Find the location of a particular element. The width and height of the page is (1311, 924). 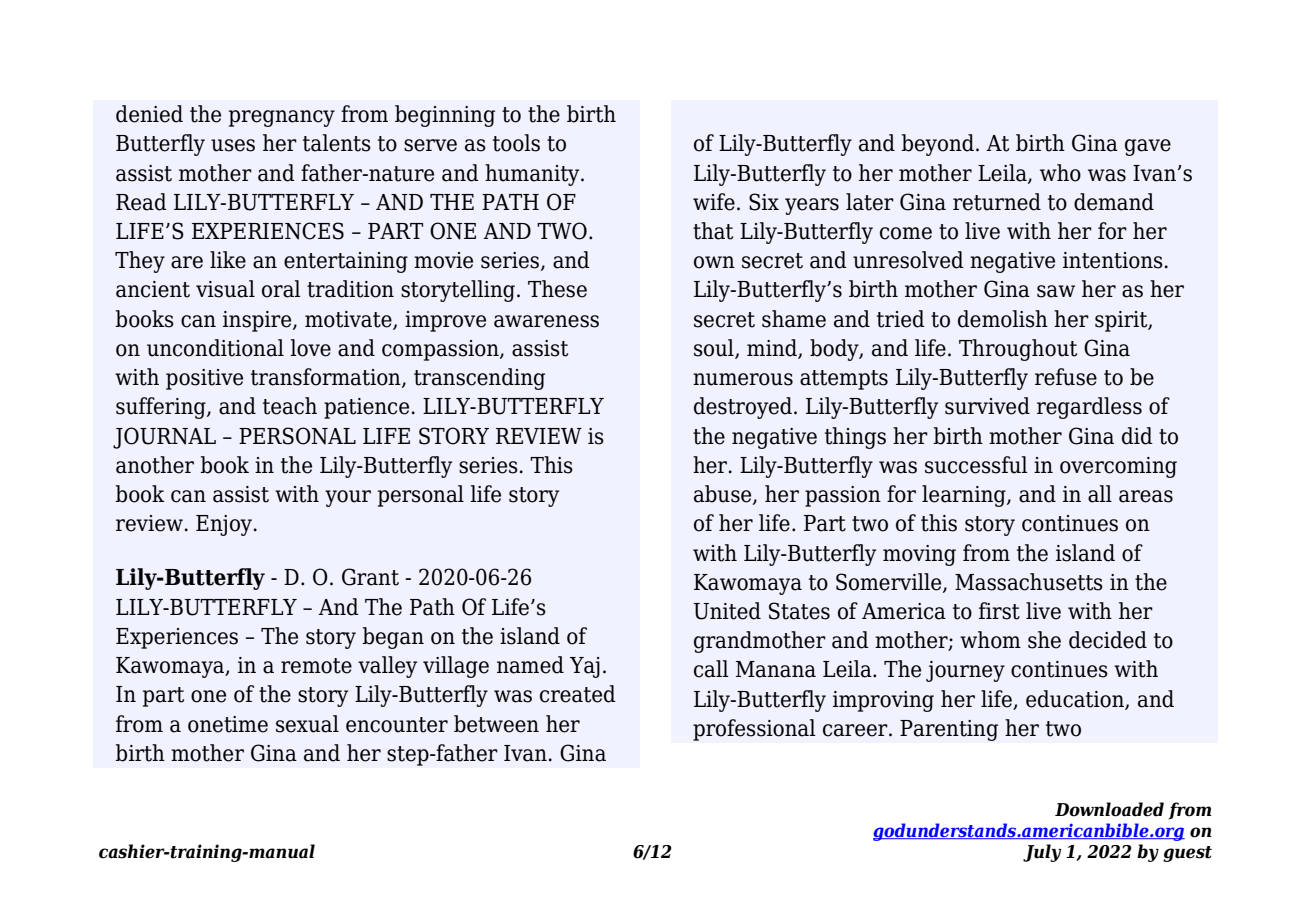

onetime is located at coordinates (228, 724).
